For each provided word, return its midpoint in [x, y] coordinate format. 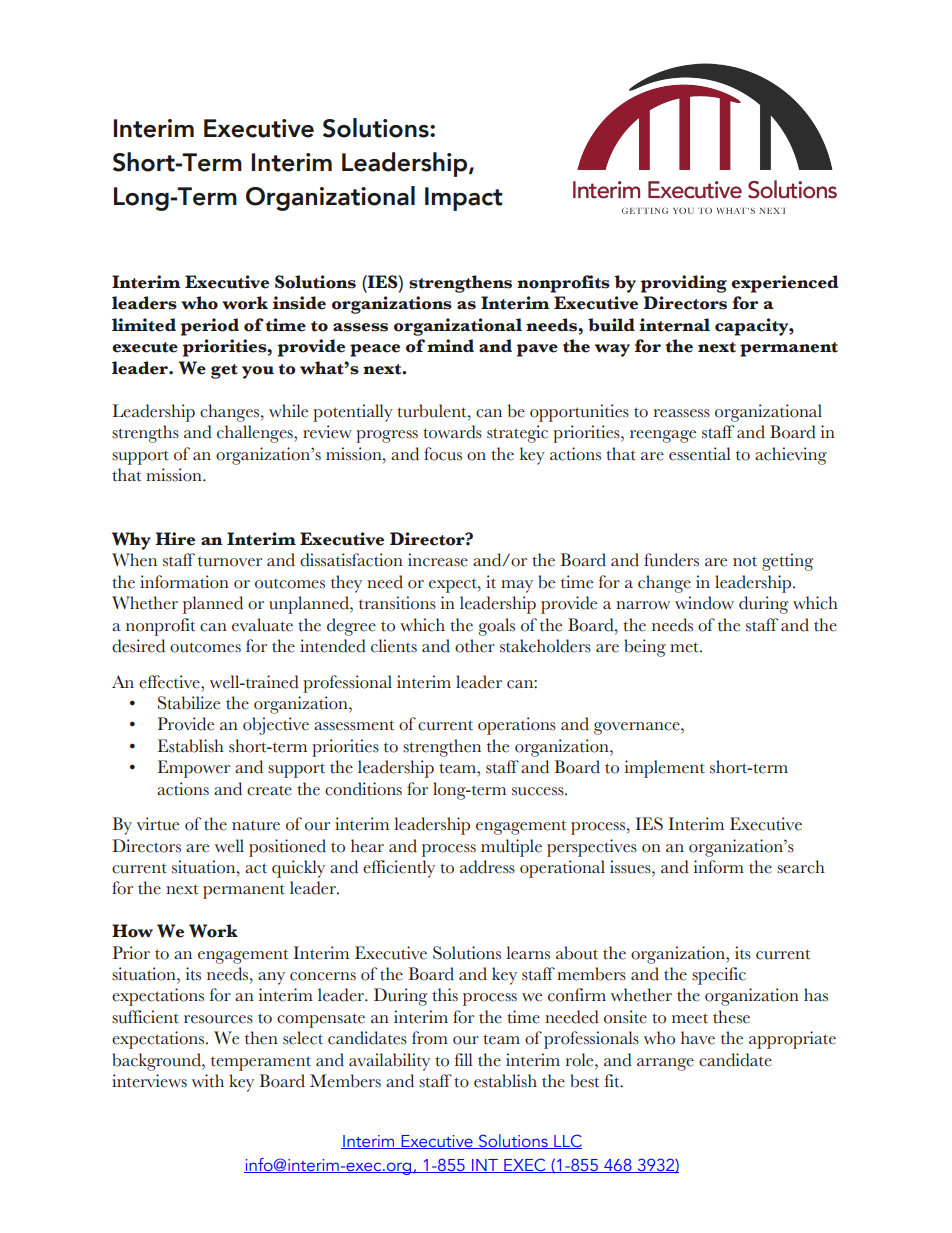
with [208, 1081]
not [745, 561]
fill [464, 1059]
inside [299, 303]
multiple [511, 848]
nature [256, 826]
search [801, 867]
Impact [463, 199]
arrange [665, 1064]
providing [684, 284]
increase [438, 560]
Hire [175, 539]
